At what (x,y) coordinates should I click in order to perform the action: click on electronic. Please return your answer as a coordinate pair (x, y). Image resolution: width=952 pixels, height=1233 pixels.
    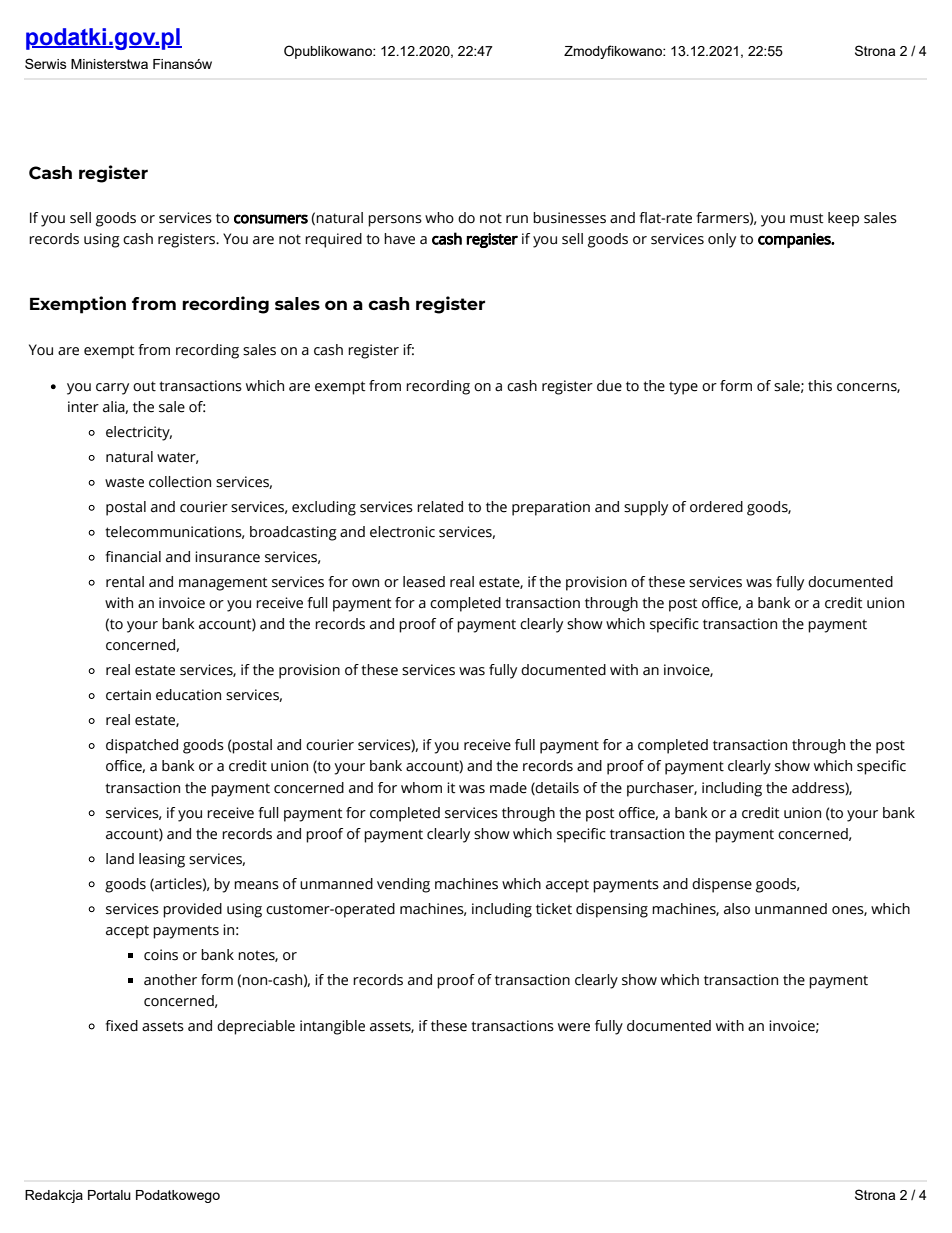
    Looking at the image, I should click on (402, 532).
